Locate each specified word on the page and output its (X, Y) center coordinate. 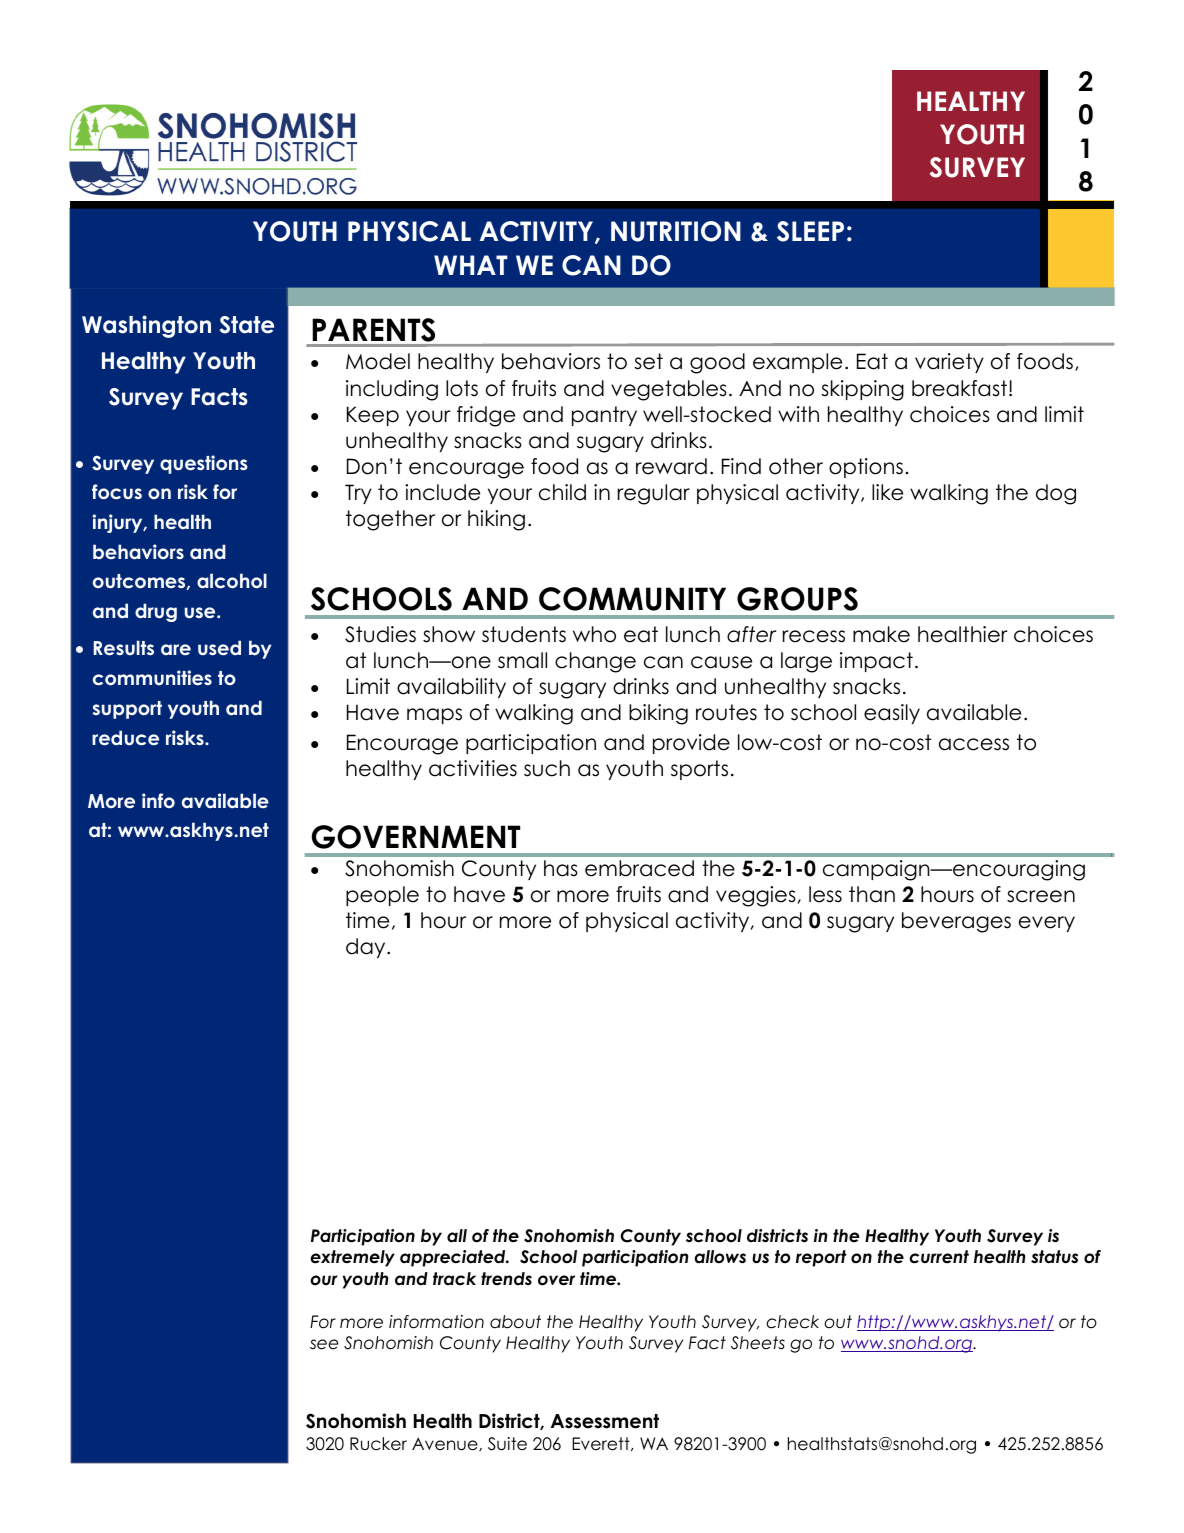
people (382, 896)
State (247, 325)
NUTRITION (676, 231)
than (872, 894)
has (561, 868)
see (324, 1344)
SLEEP (810, 231)
